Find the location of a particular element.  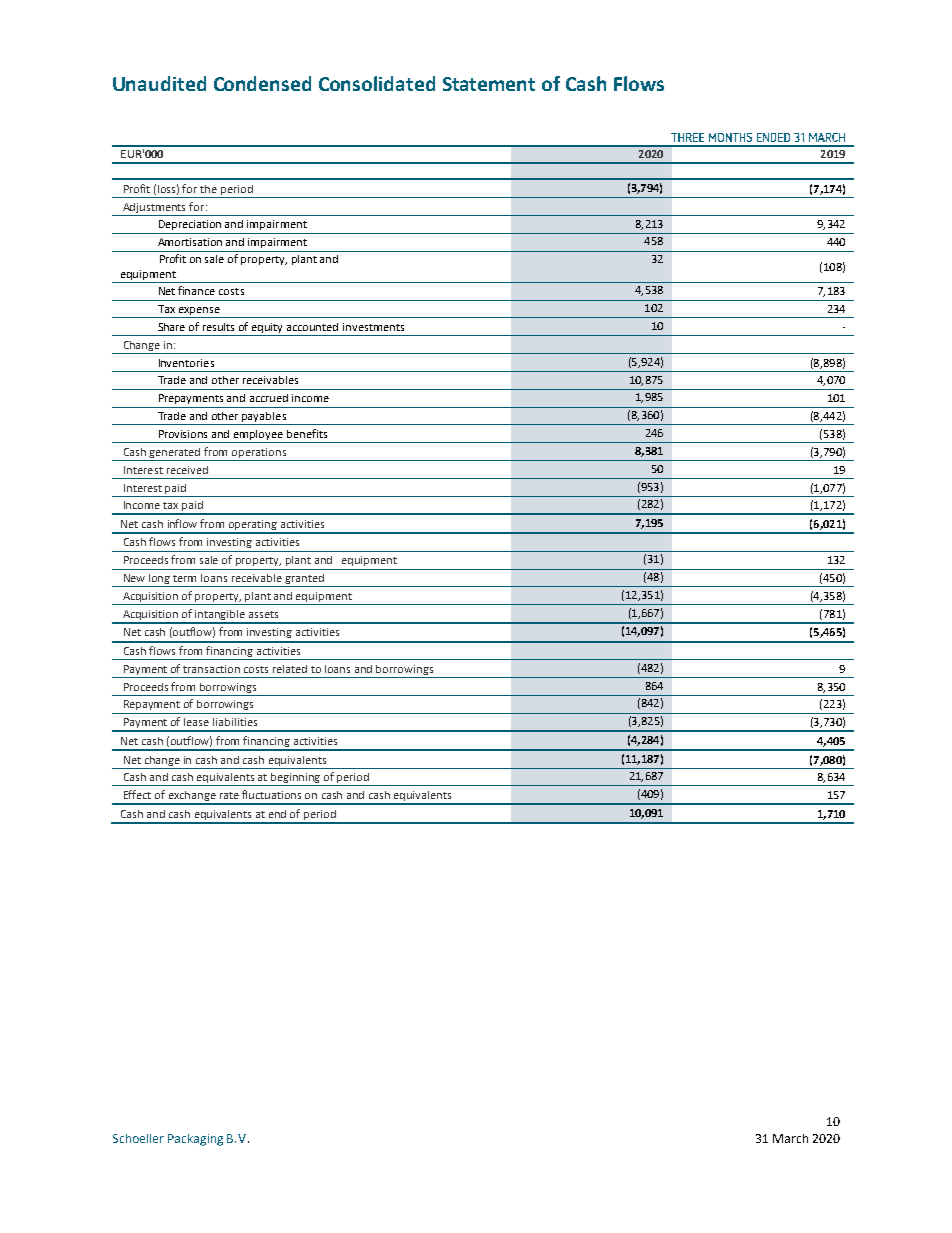

related is located at coordinates (290, 669).
